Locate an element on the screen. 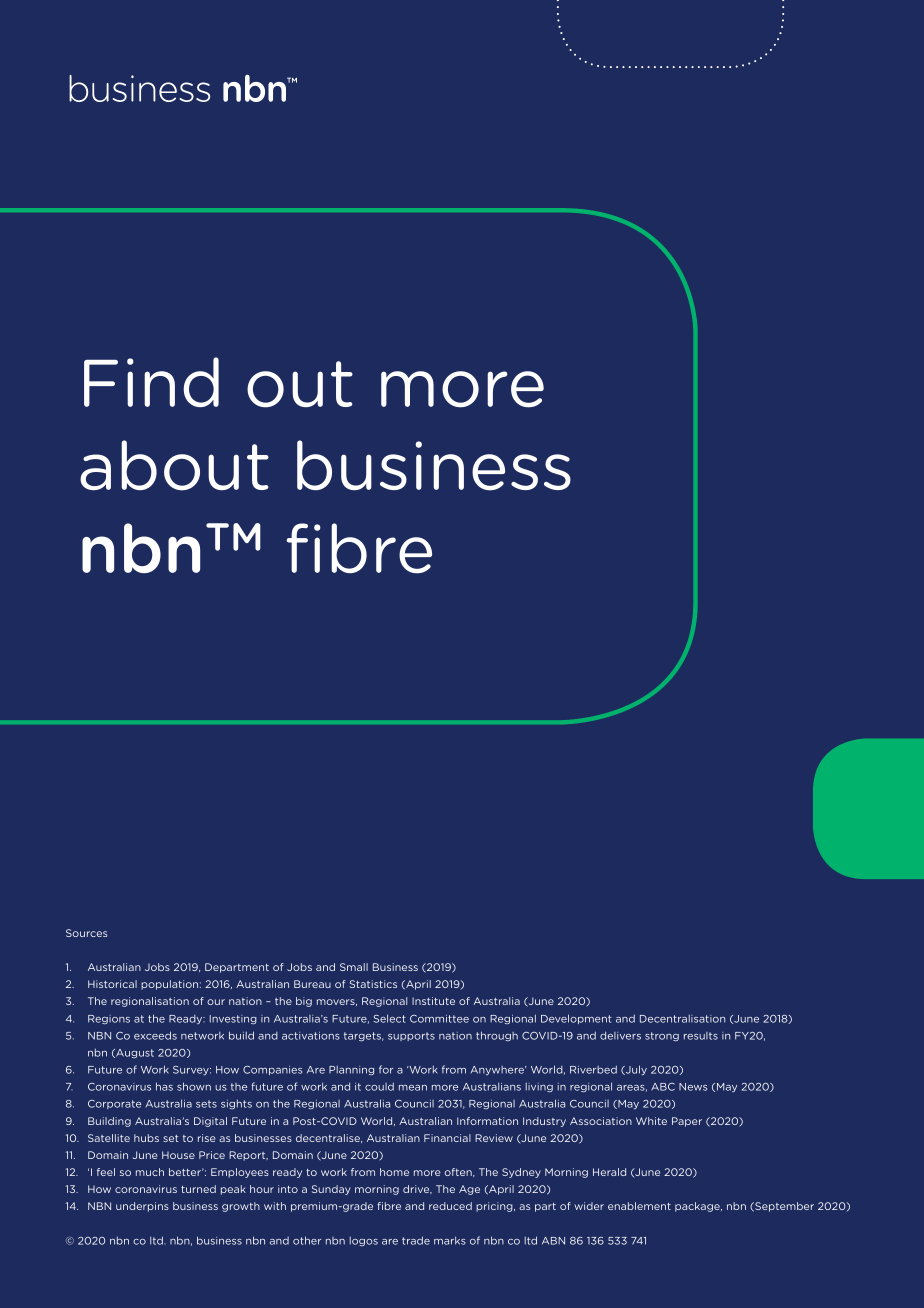 Image resolution: width=924 pixels, height=1308 pixels. Small is located at coordinates (354, 967).
